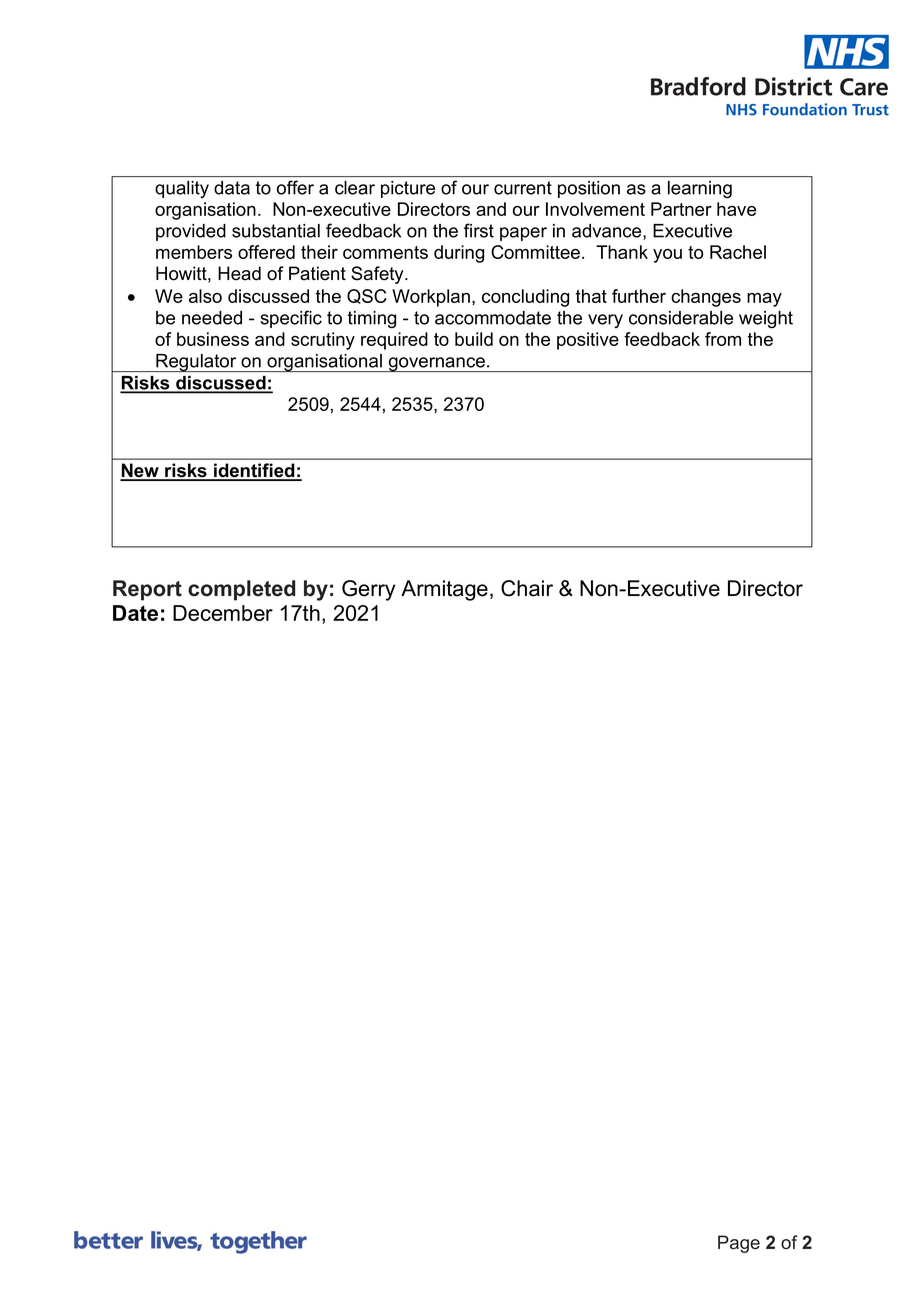 The image size is (924, 1308). What do you see at coordinates (444, 590) in the screenshot?
I see `Armitage` at bounding box center [444, 590].
